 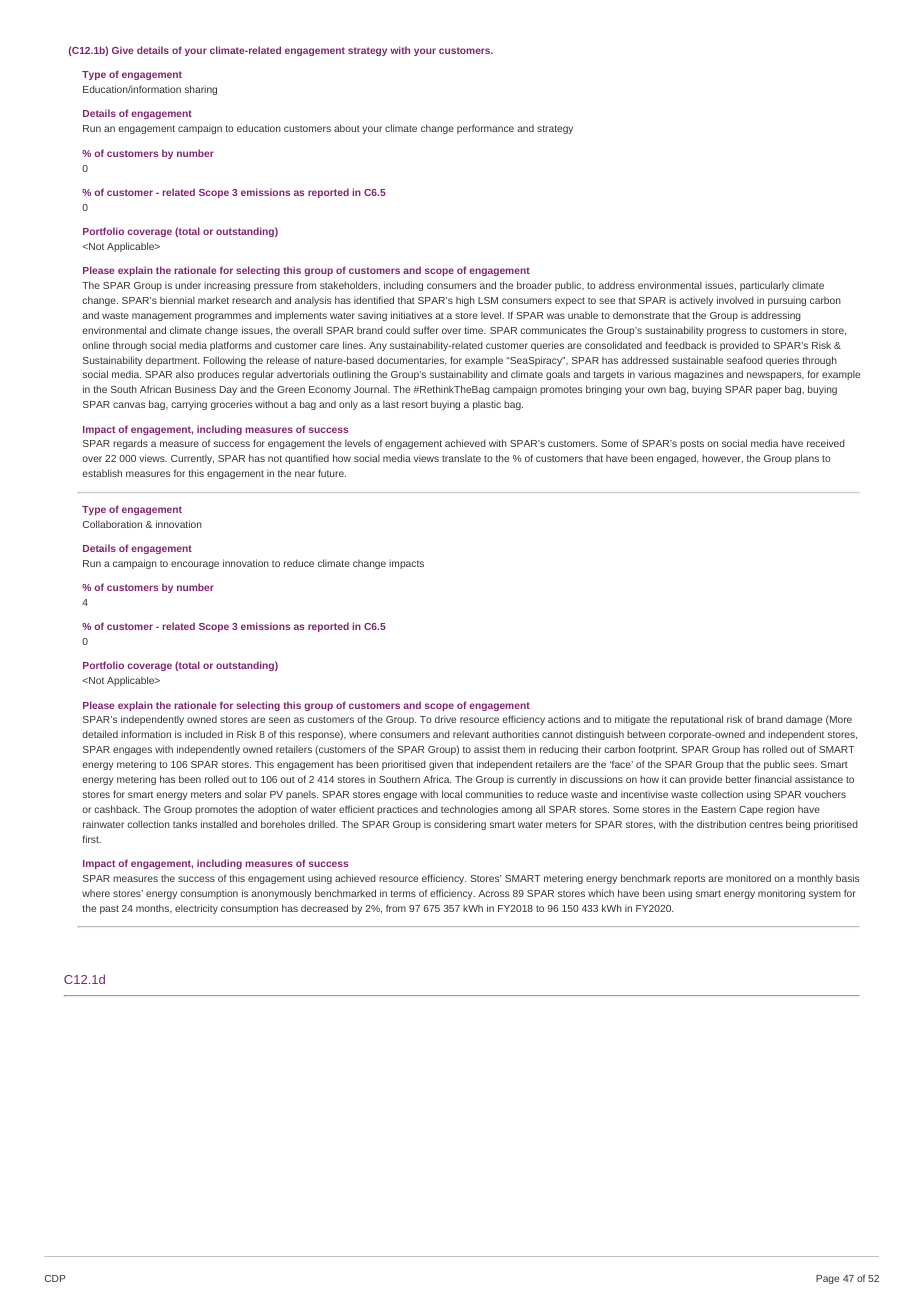 I want to click on particularly, so click(x=764, y=286).
